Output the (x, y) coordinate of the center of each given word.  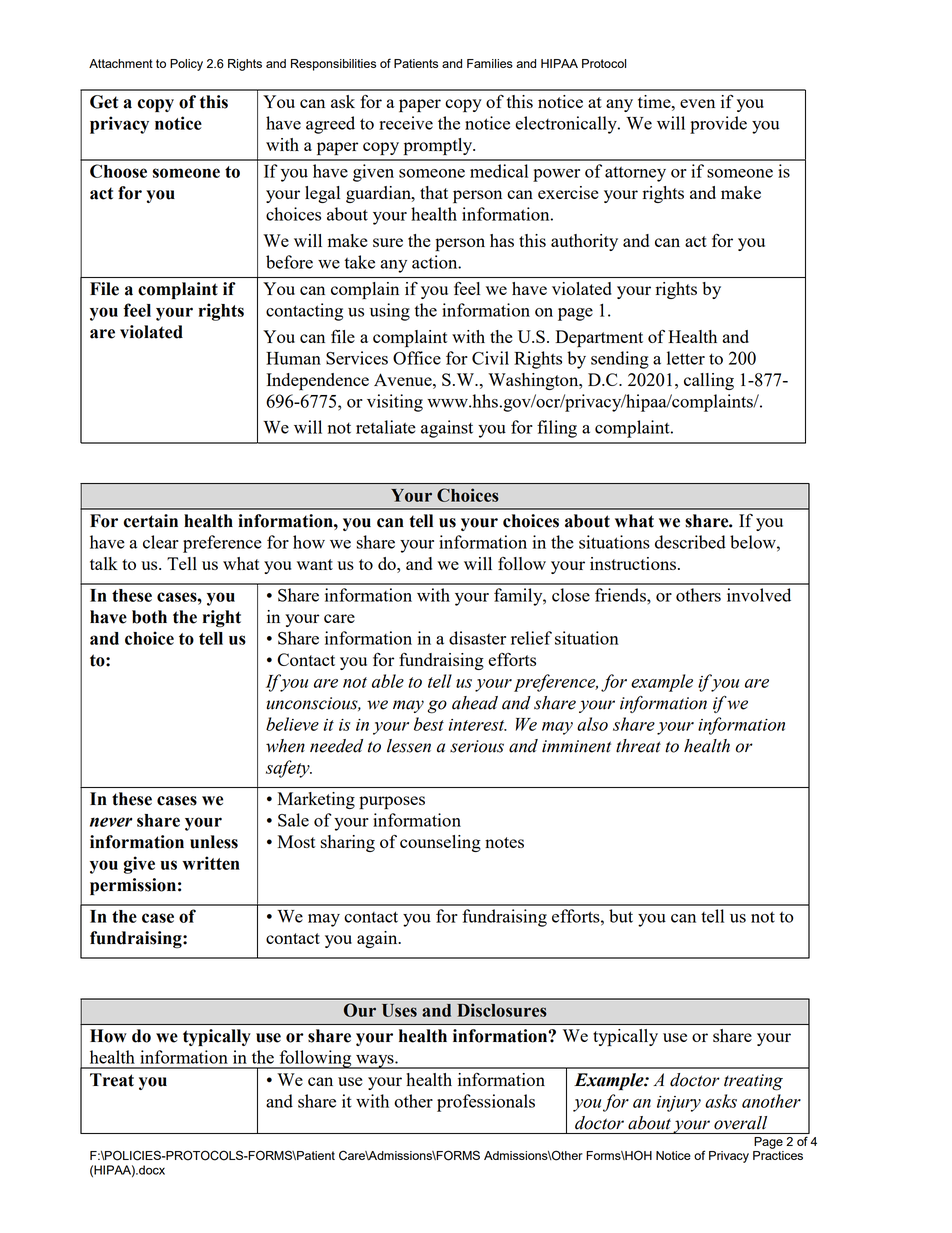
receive (406, 123)
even (697, 103)
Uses (399, 1010)
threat (638, 746)
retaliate (386, 427)
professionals (486, 1103)
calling (709, 381)
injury (679, 1104)
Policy (186, 65)
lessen (409, 746)
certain (151, 521)
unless (214, 842)
